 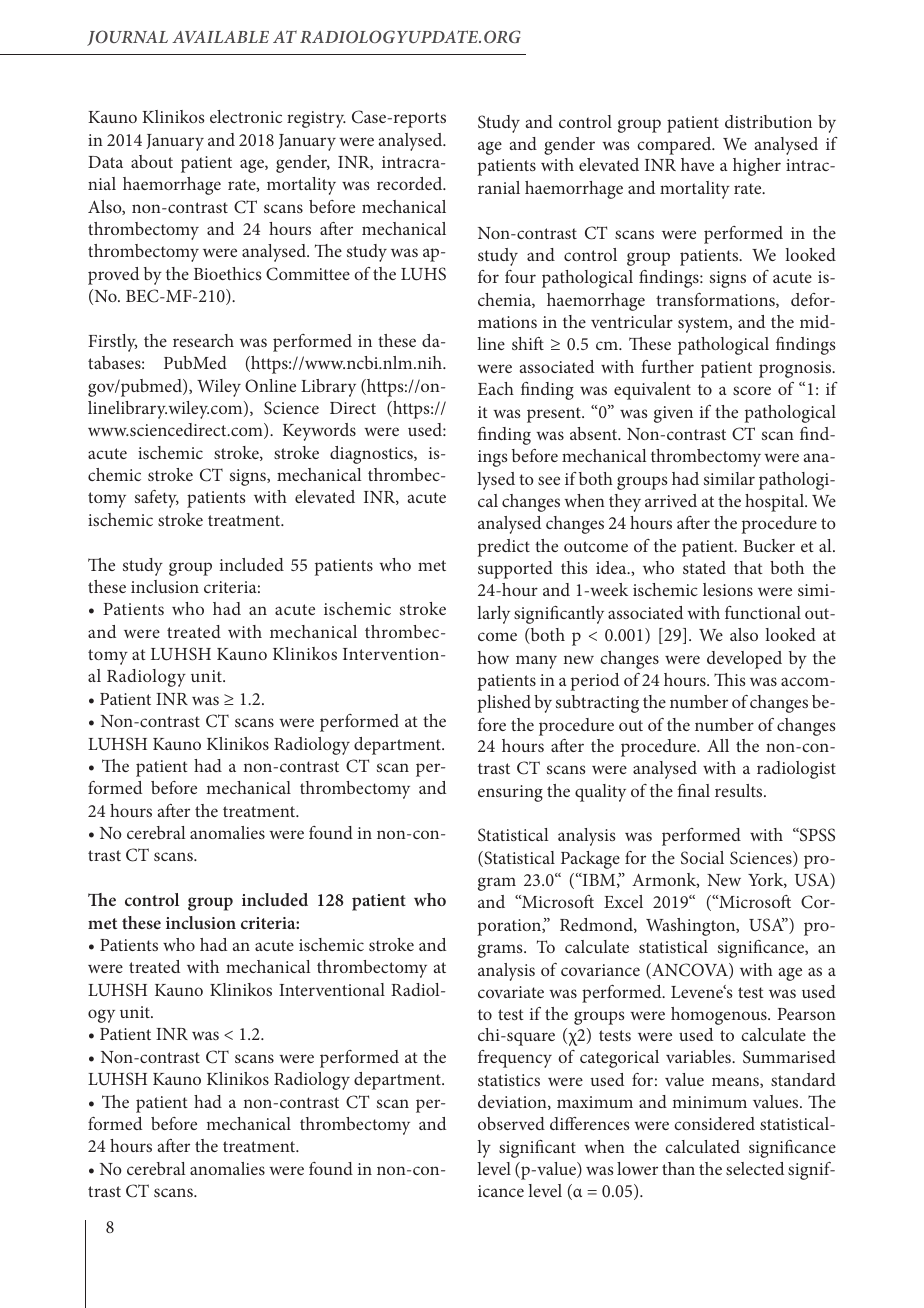 I want to click on hospital, so click(x=775, y=503).
